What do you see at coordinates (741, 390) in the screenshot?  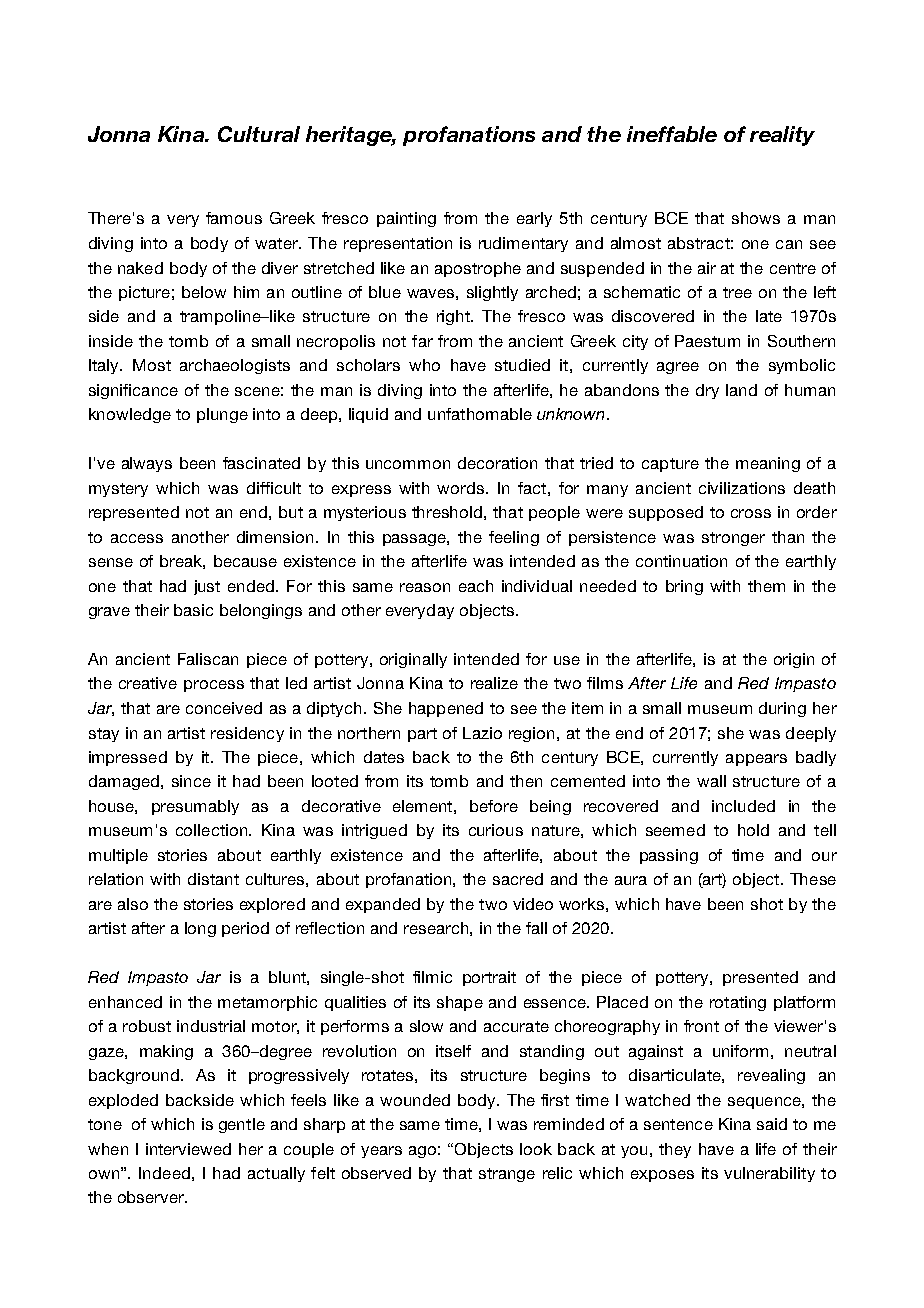 I see `land` at bounding box center [741, 390].
